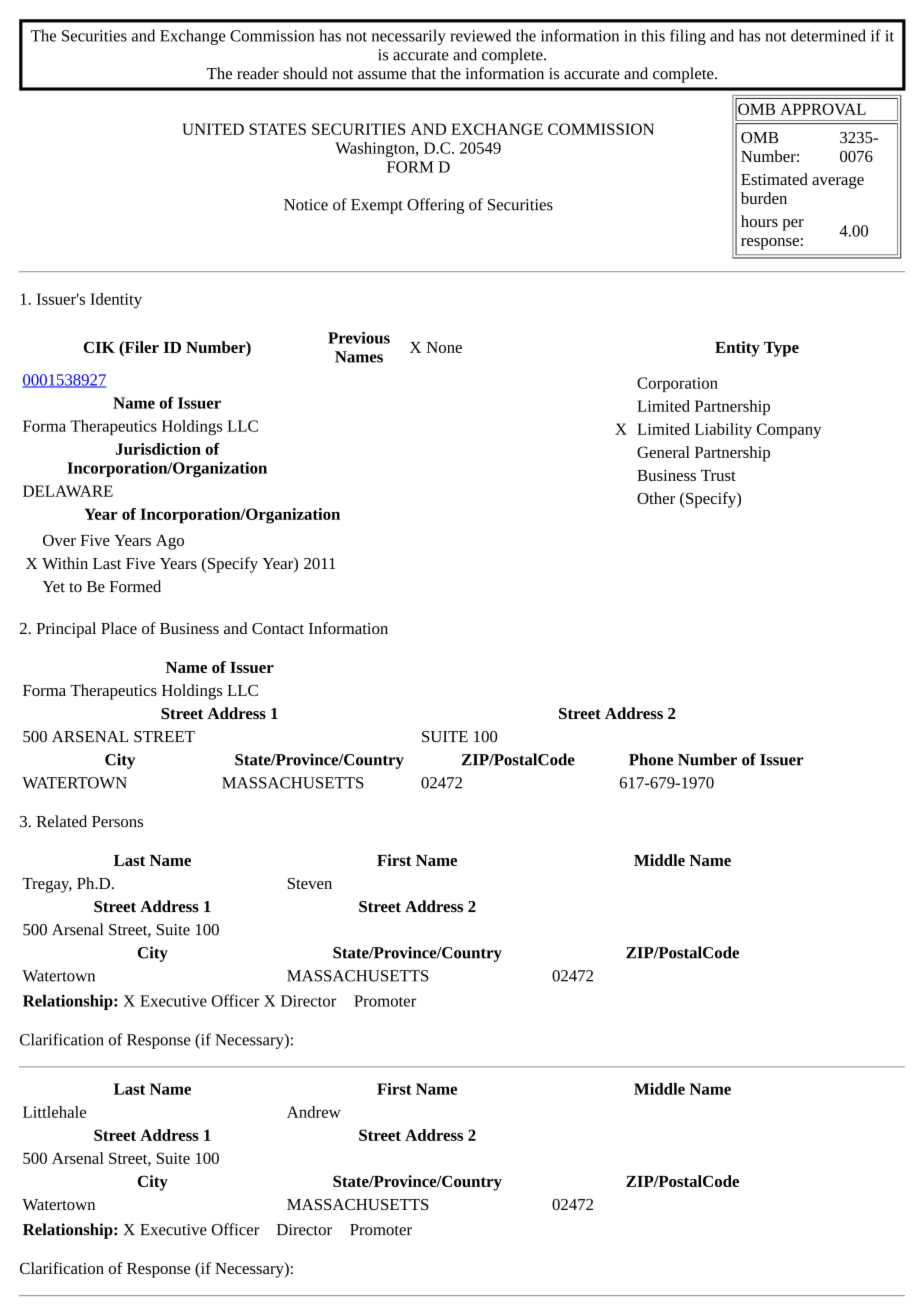 This document has height=1308, width=924. Describe the element at coordinates (423, 73) in the document. I see `that` at that location.
